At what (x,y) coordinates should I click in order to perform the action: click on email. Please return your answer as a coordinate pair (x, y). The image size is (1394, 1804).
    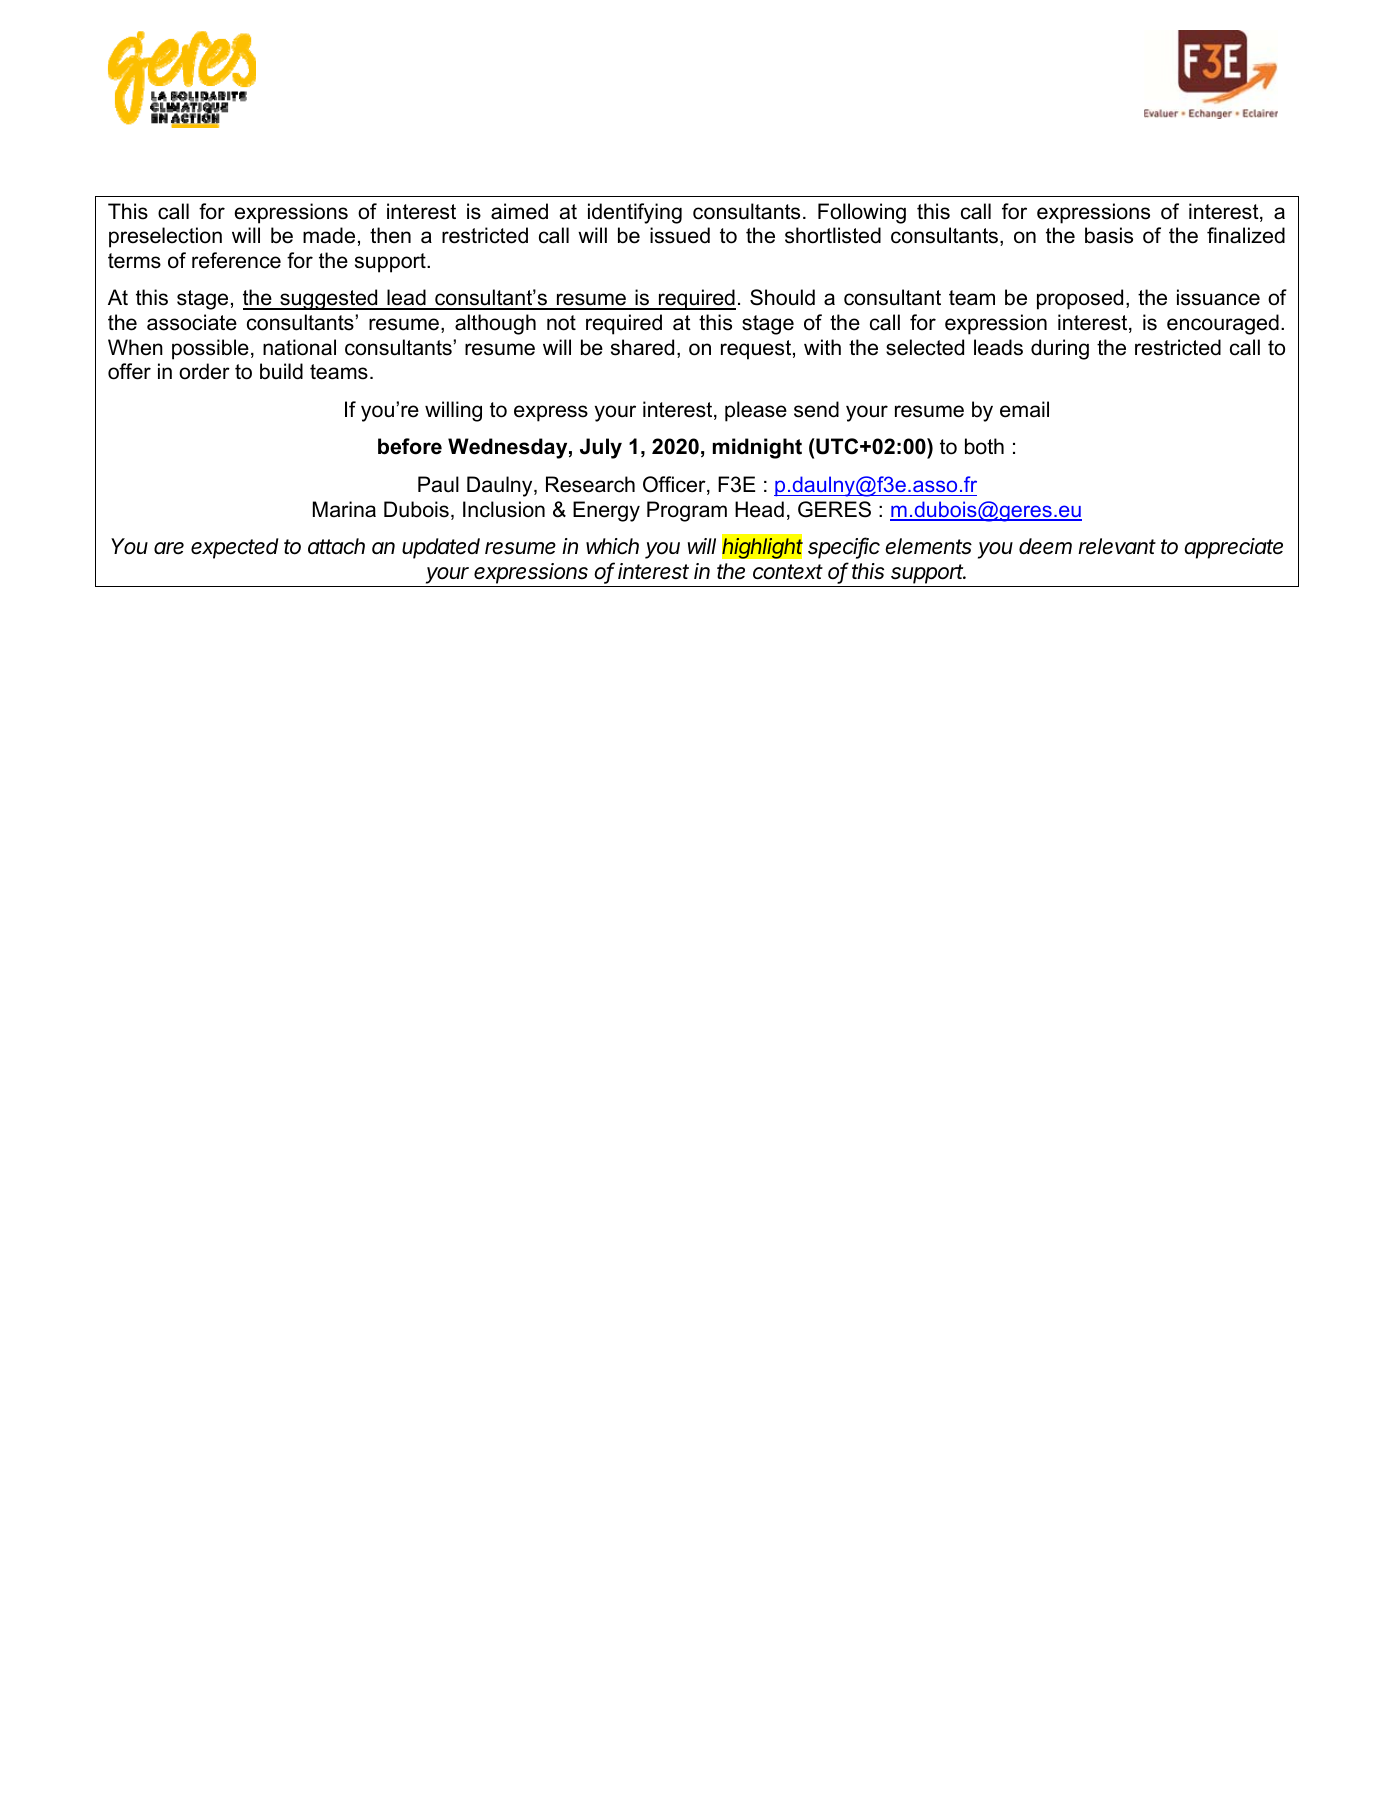
    Looking at the image, I should click on (1024, 409).
